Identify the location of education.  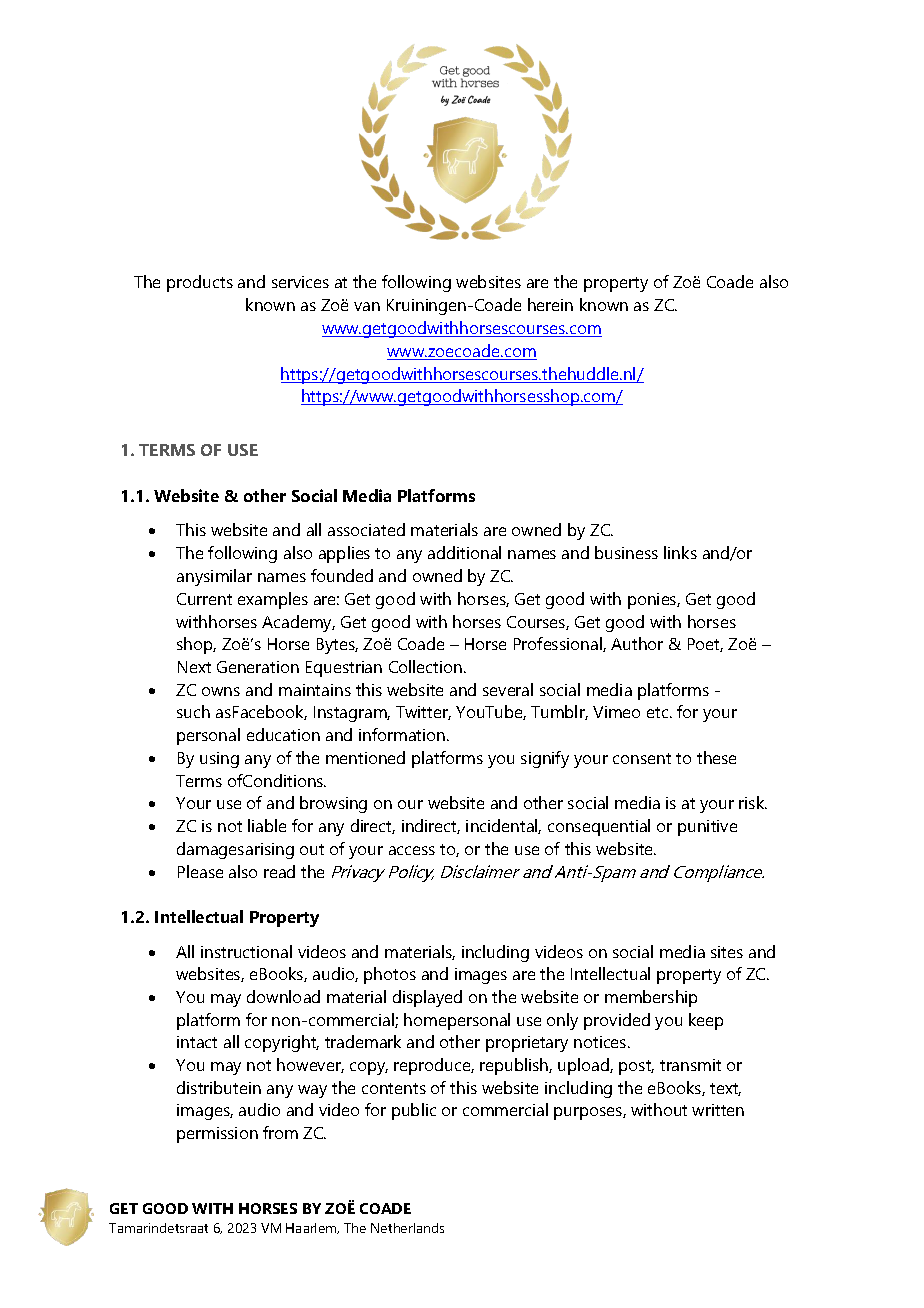
(283, 734).
